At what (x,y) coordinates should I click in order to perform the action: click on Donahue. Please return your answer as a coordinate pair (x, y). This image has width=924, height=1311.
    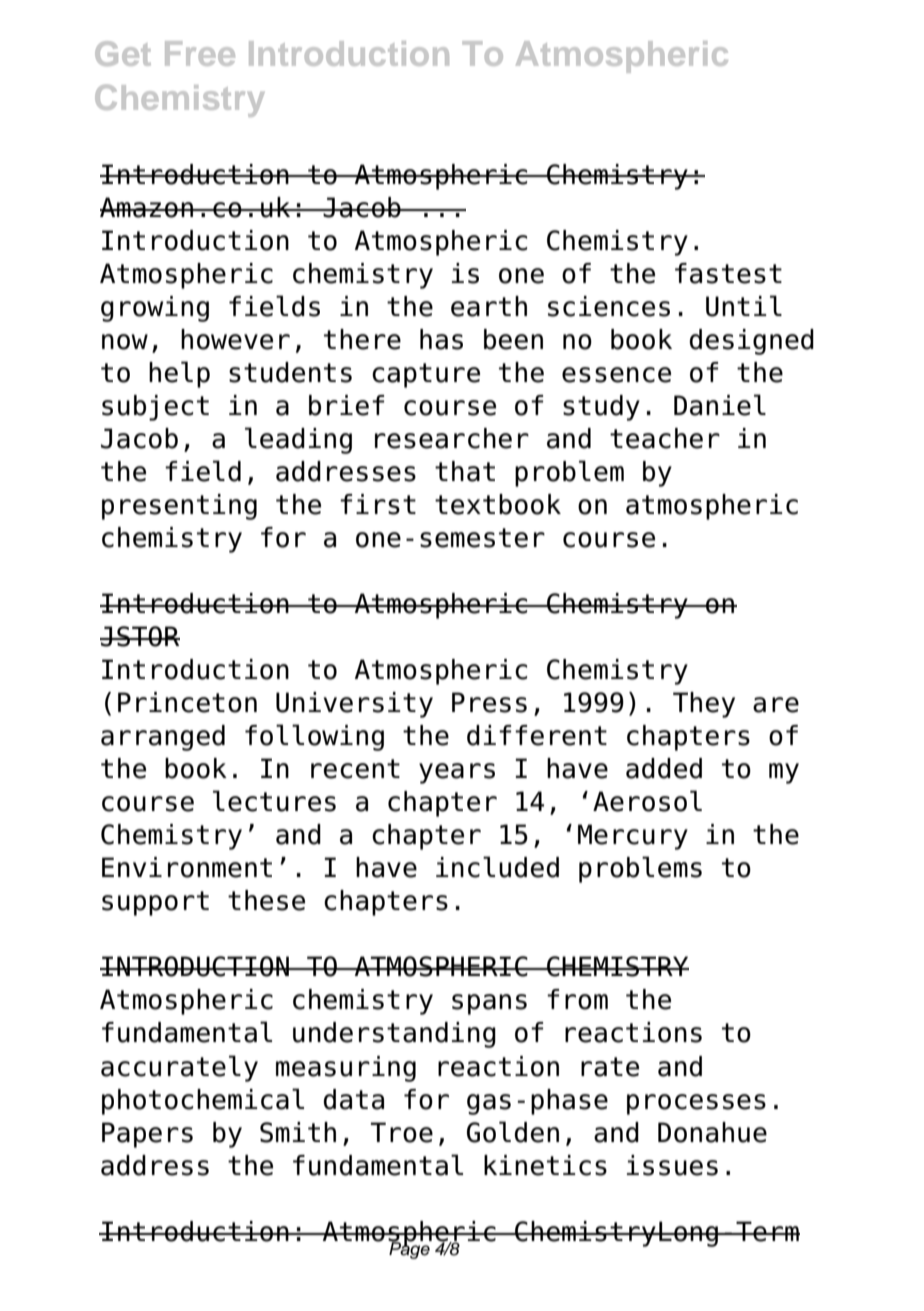
    Looking at the image, I should click on (712, 1132).
